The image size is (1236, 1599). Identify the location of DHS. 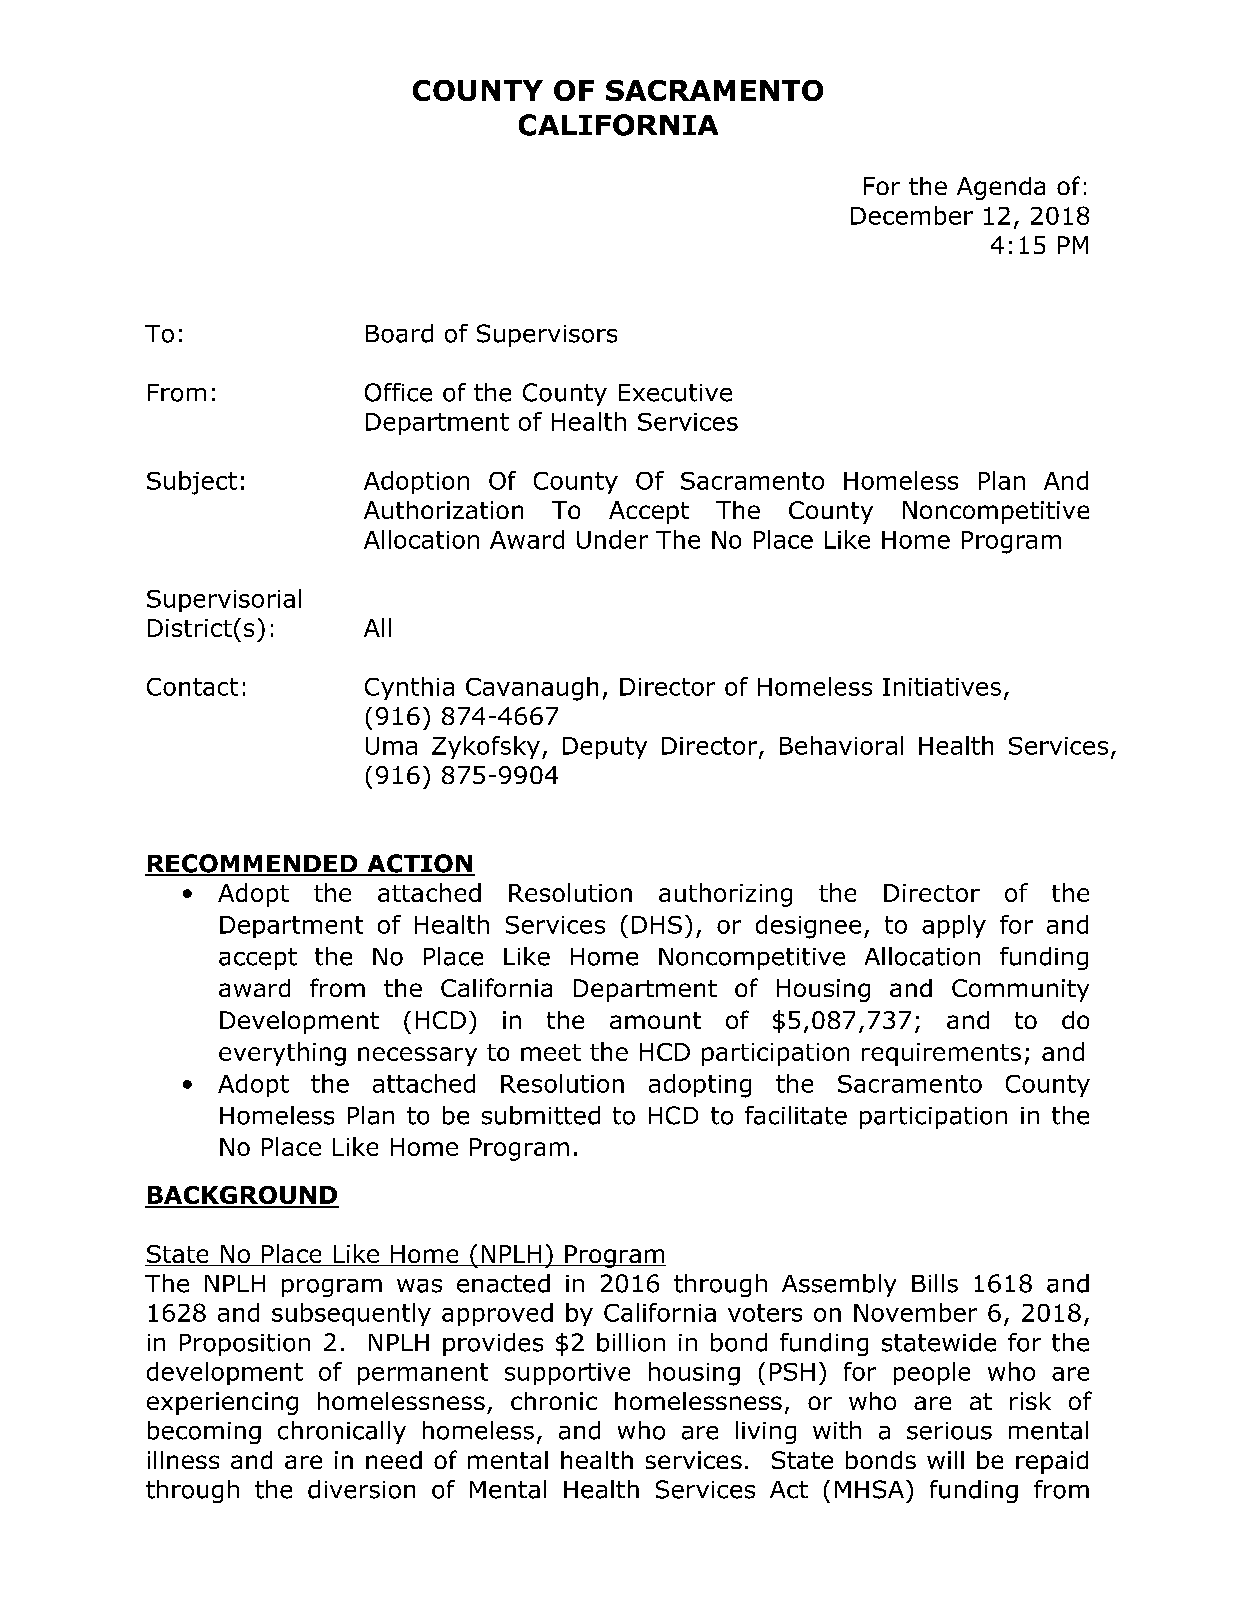
(657, 925).
